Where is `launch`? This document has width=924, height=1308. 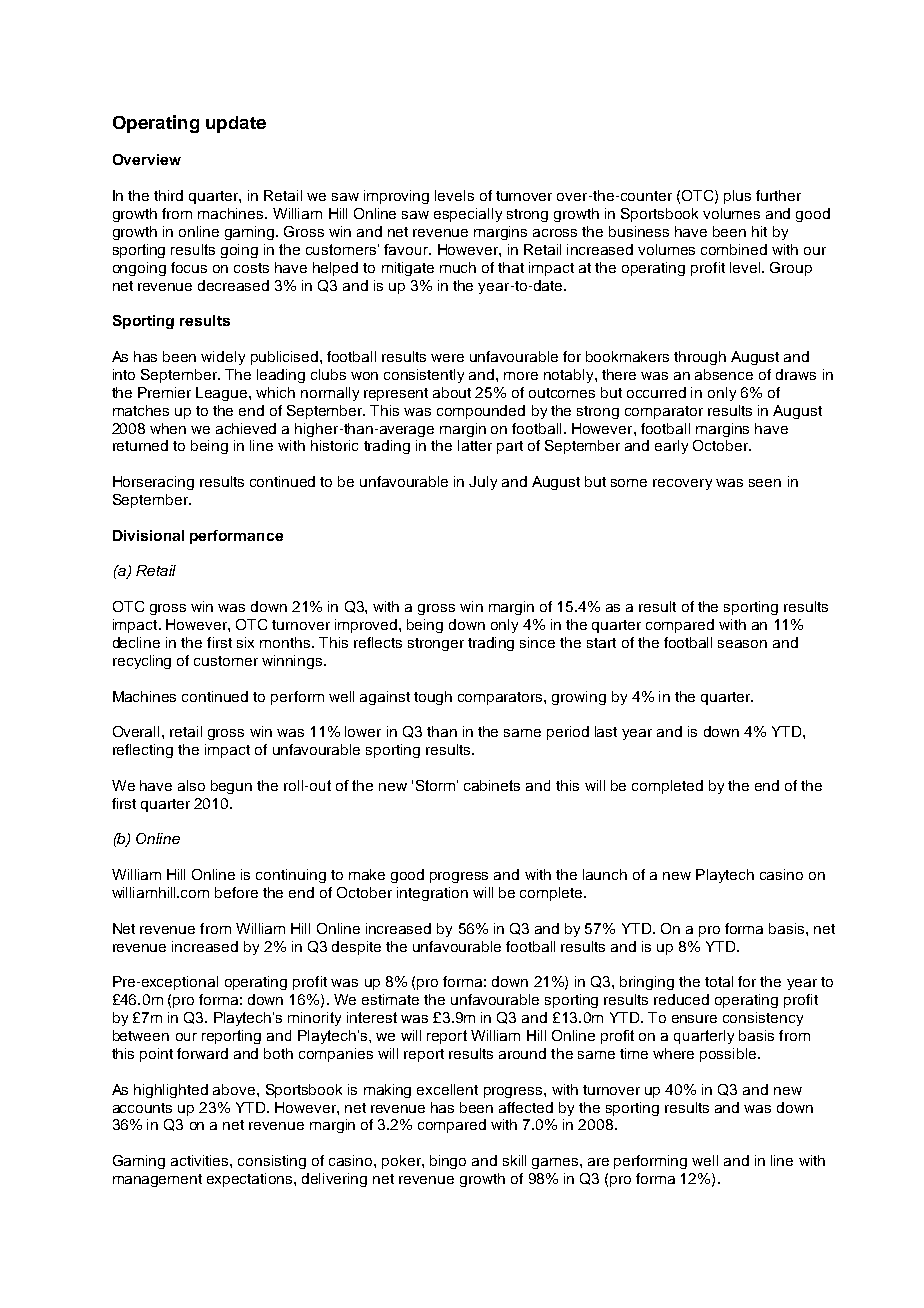
launch is located at coordinates (605, 874).
